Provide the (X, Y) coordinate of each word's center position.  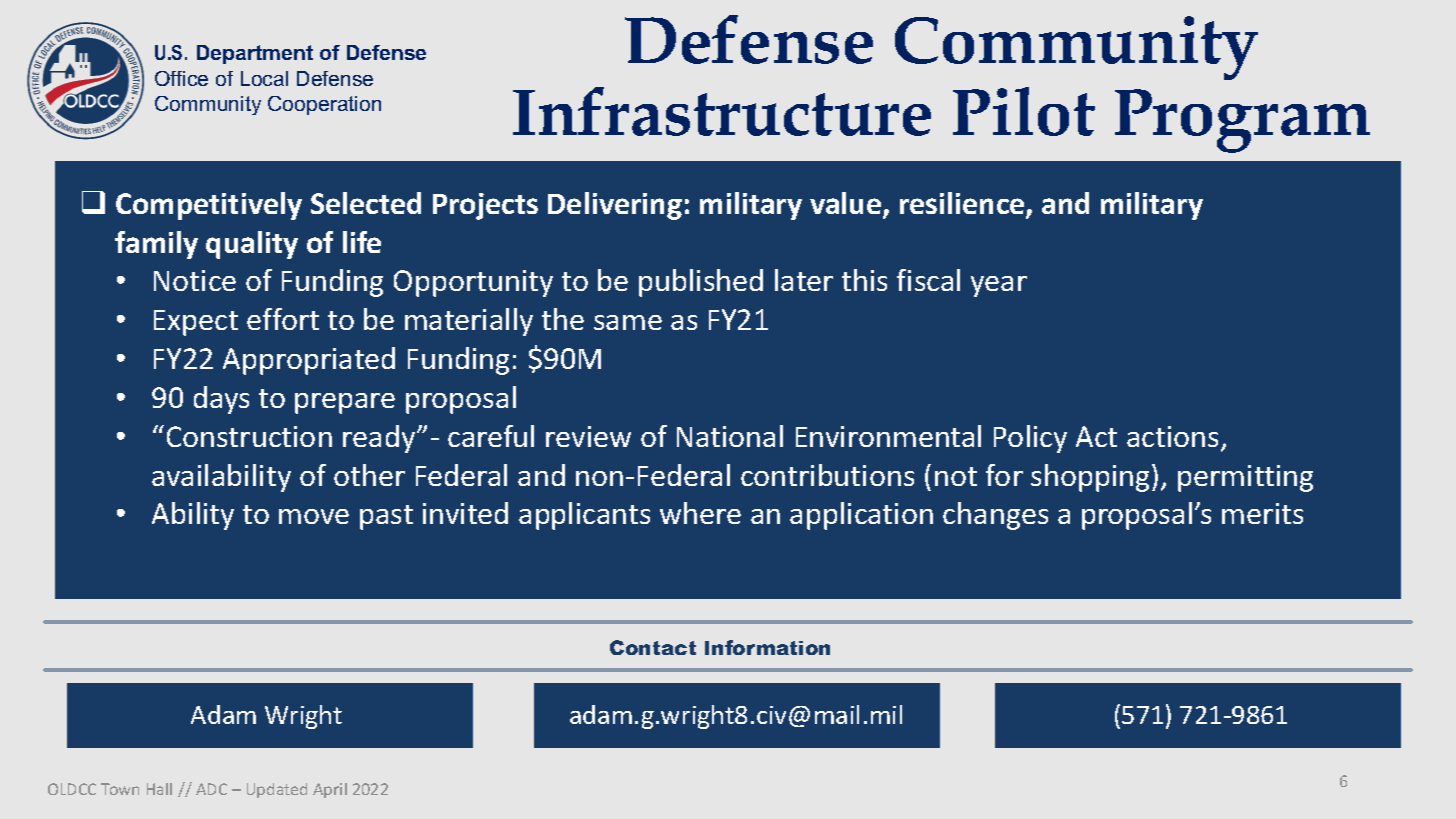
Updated (277, 790)
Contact (653, 647)
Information (767, 647)
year (999, 286)
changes (995, 516)
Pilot (1024, 111)
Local (264, 78)
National (730, 436)
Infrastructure (722, 111)
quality (252, 245)
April (330, 790)
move (314, 516)
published (701, 283)
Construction (249, 436)
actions (1172, 436)
